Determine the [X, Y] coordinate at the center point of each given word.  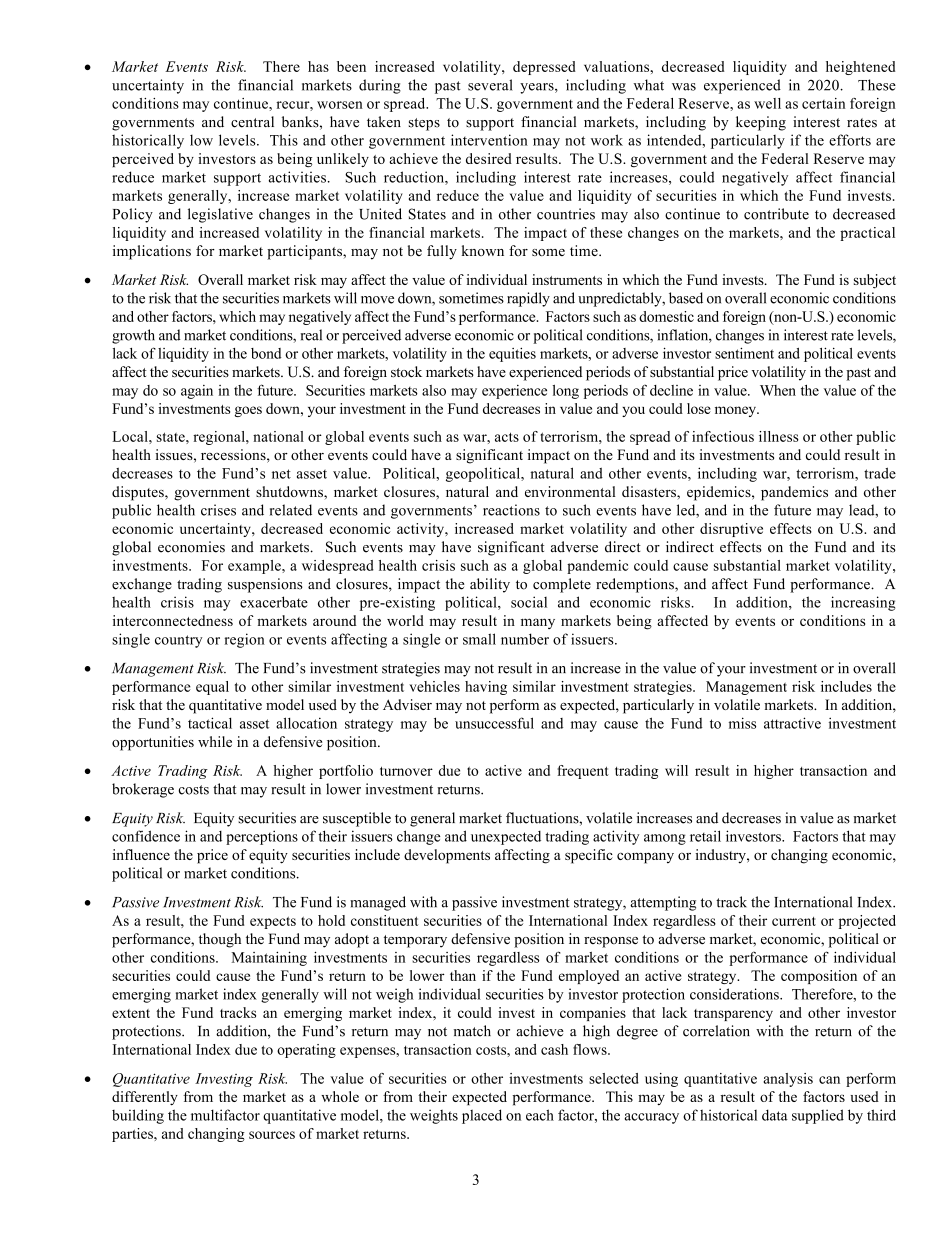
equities [512, 354]
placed [482, 1116]
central [252, 122]
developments [447, 856]
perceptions [262, 837]
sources [272, 1135]
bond [266, 353]
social [529, 602]
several [490, 85]
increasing [863, 603]
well [767, 103]
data [775, 1115]
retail [705, 836]
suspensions [265, 585]
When [778, 390]
